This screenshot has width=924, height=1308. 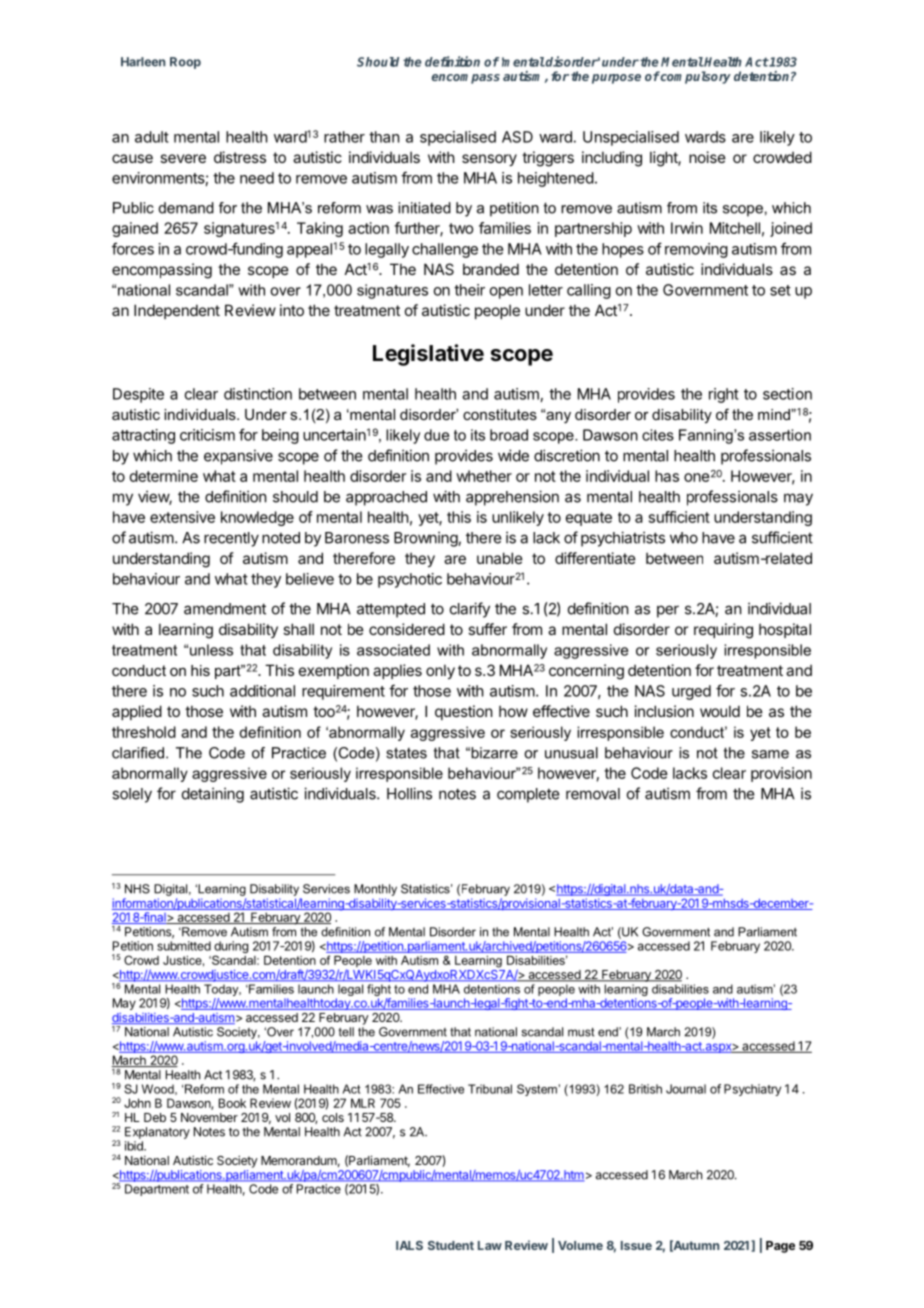 What do you see at coordinates (770, 754) in the screenshot?
I see `same` at bounding box center [770, 754].
